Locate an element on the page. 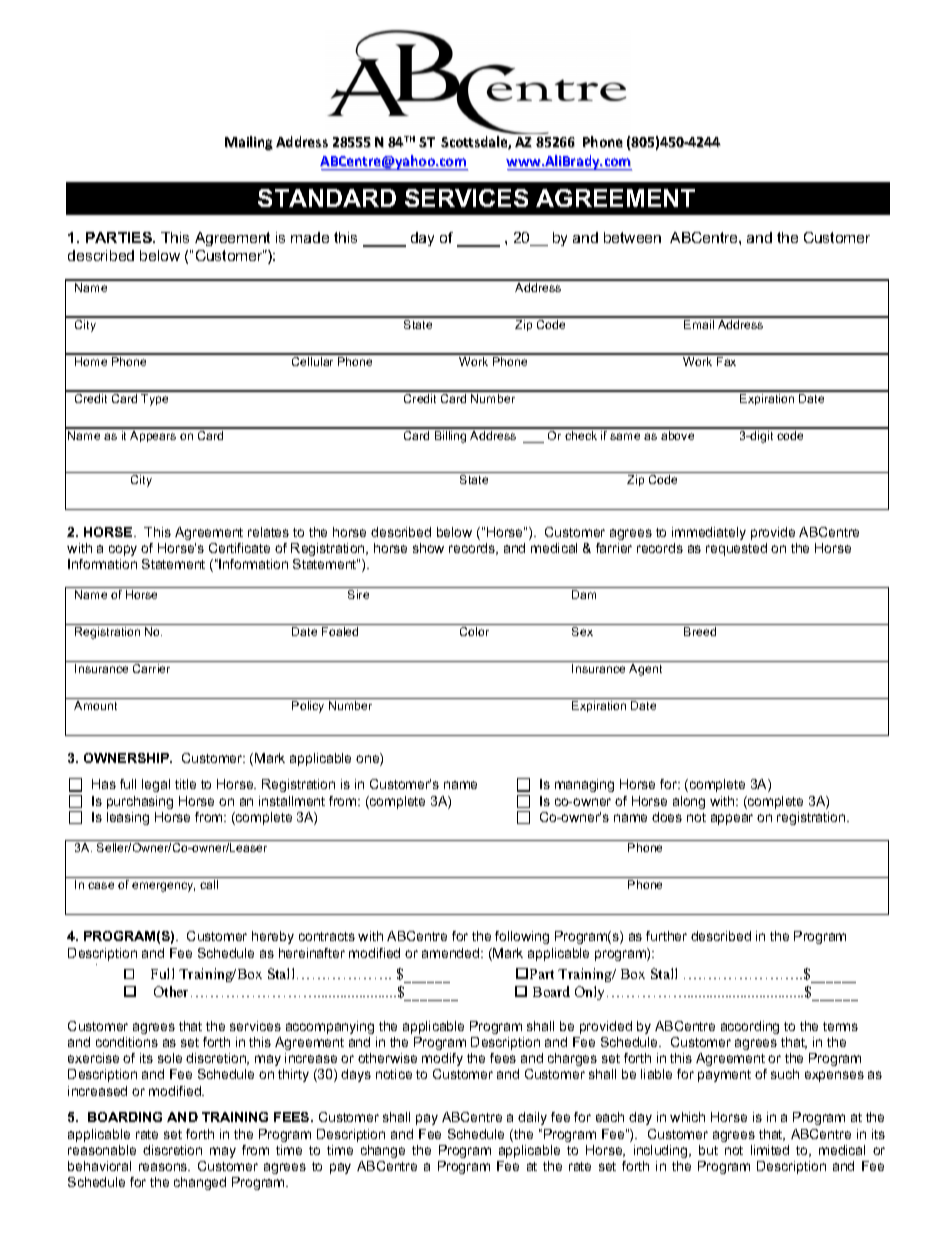  reasons is located at coordinates (164, 1167).
